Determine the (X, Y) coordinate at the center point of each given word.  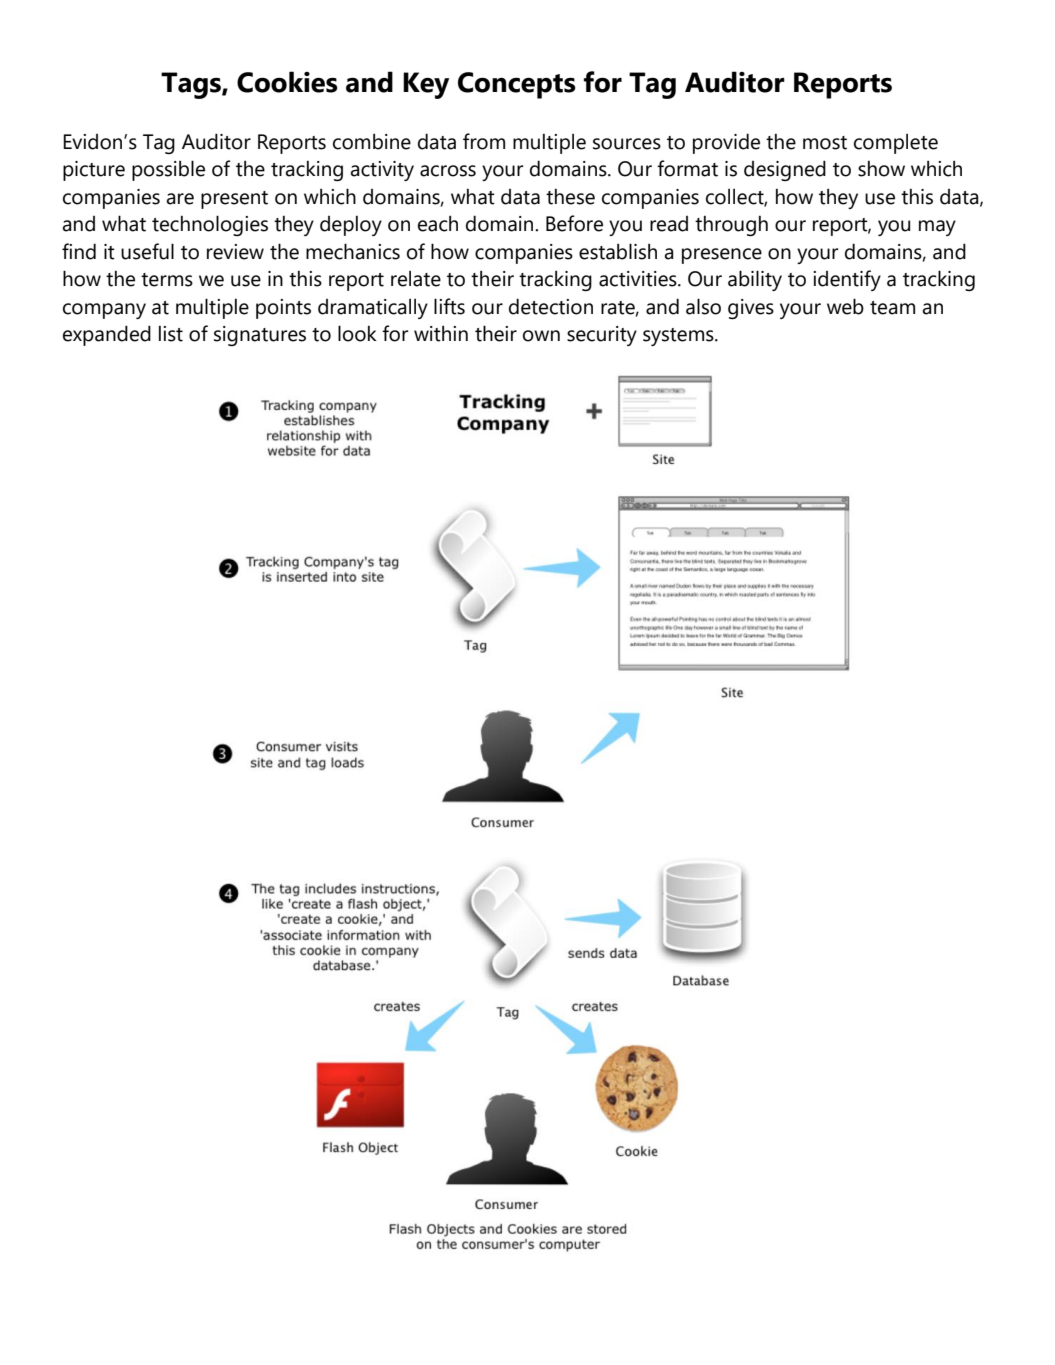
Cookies (287, 82)
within (441, 334)
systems (679, 337)
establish (618, 251)
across (448, 171)
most (825, 143)
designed (785, 170)
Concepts (517, 85)
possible (168, 170)
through (731, 226)
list (171, 334)
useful (147, 251)
